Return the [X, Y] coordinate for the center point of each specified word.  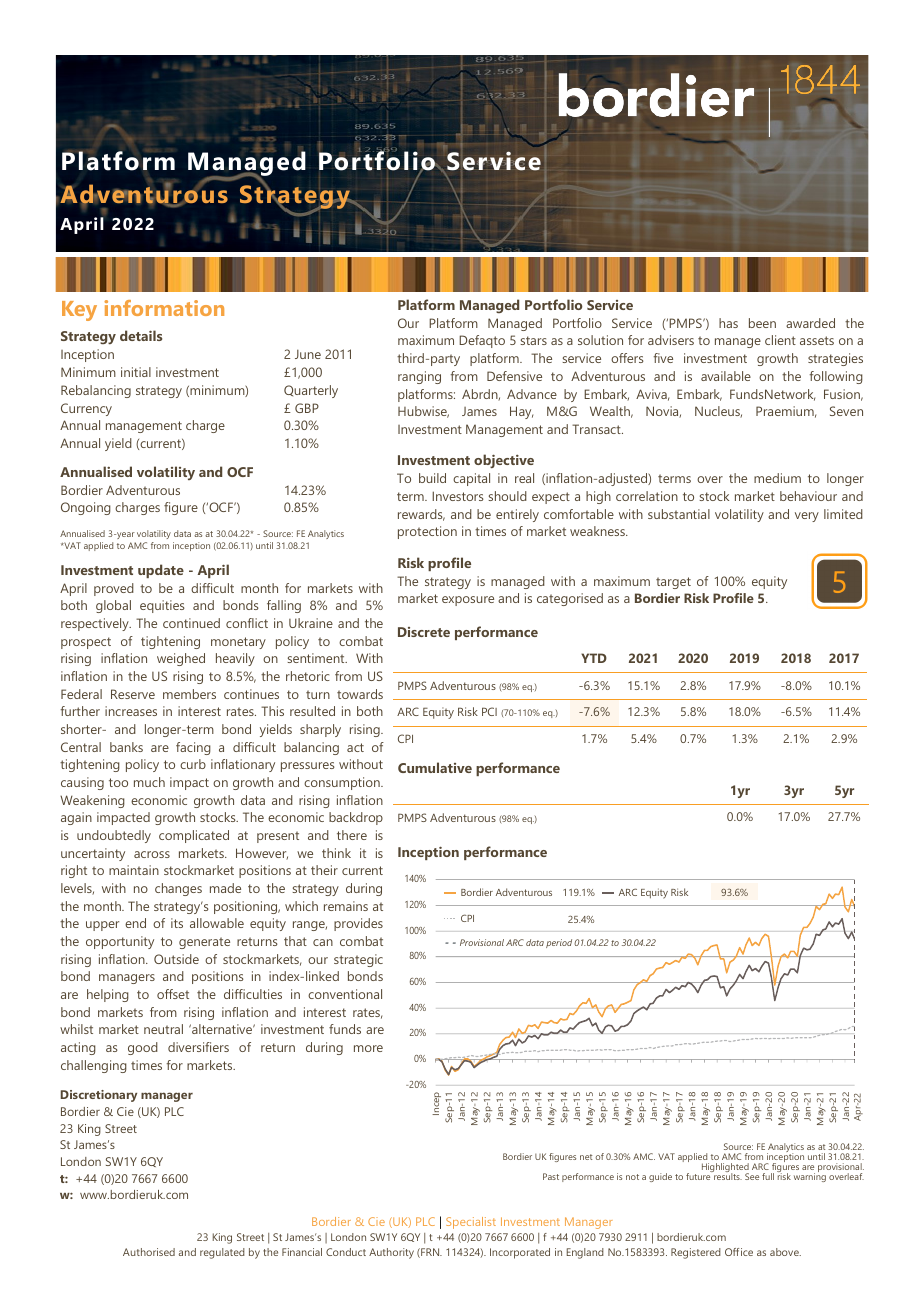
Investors [458, 496]
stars [533, 340]
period [559, 943]
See [752, 1176]
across [152, 854]
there [352, 835]
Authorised [149, 1252]
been [762, 323]
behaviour [808, 496]
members [189, 694]
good [143, 1048]
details [141, 335]
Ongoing [86, 508]
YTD [594, 658]
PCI [489, 711]
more [368, 1048]
